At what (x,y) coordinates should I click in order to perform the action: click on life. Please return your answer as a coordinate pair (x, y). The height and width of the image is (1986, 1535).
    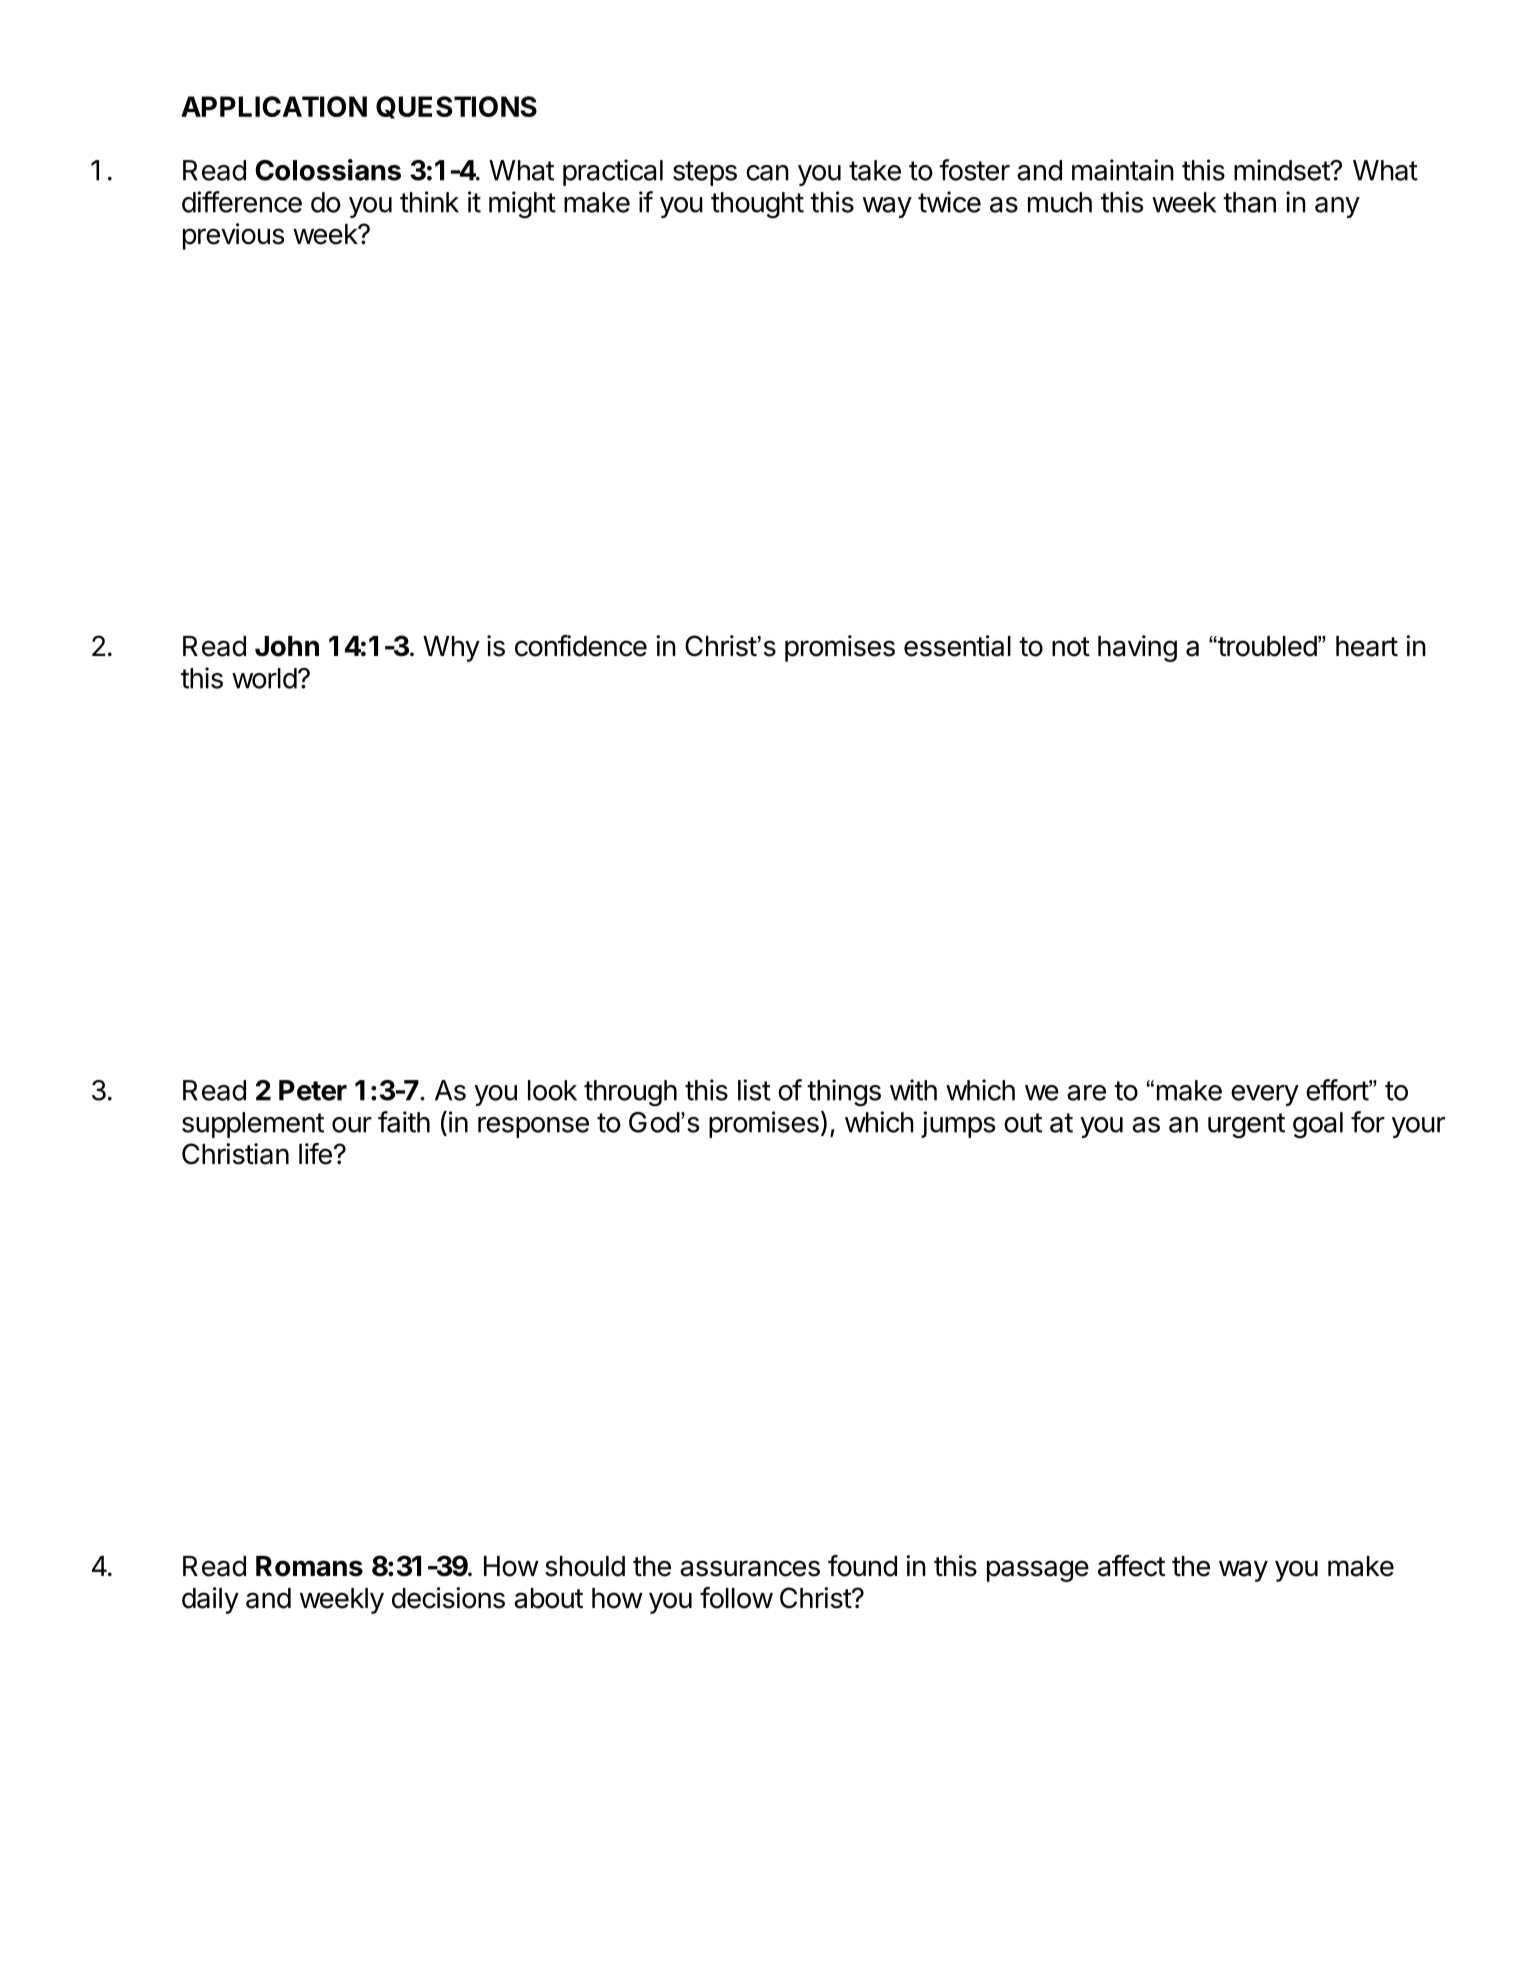
    Looking at the image, I should click on (315, 1154).
